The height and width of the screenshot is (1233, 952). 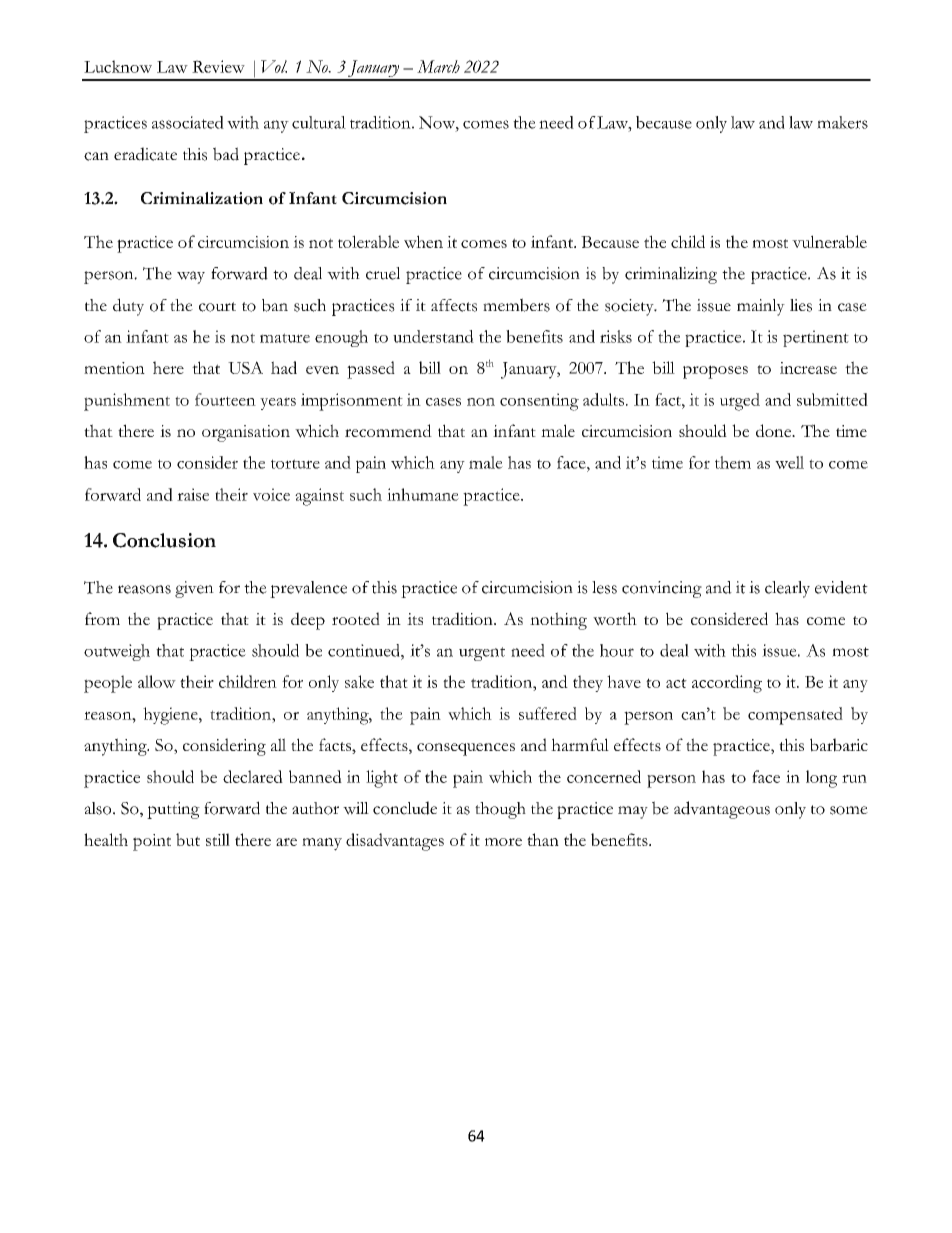 I want to click on though, so click(x=500, y=810).
